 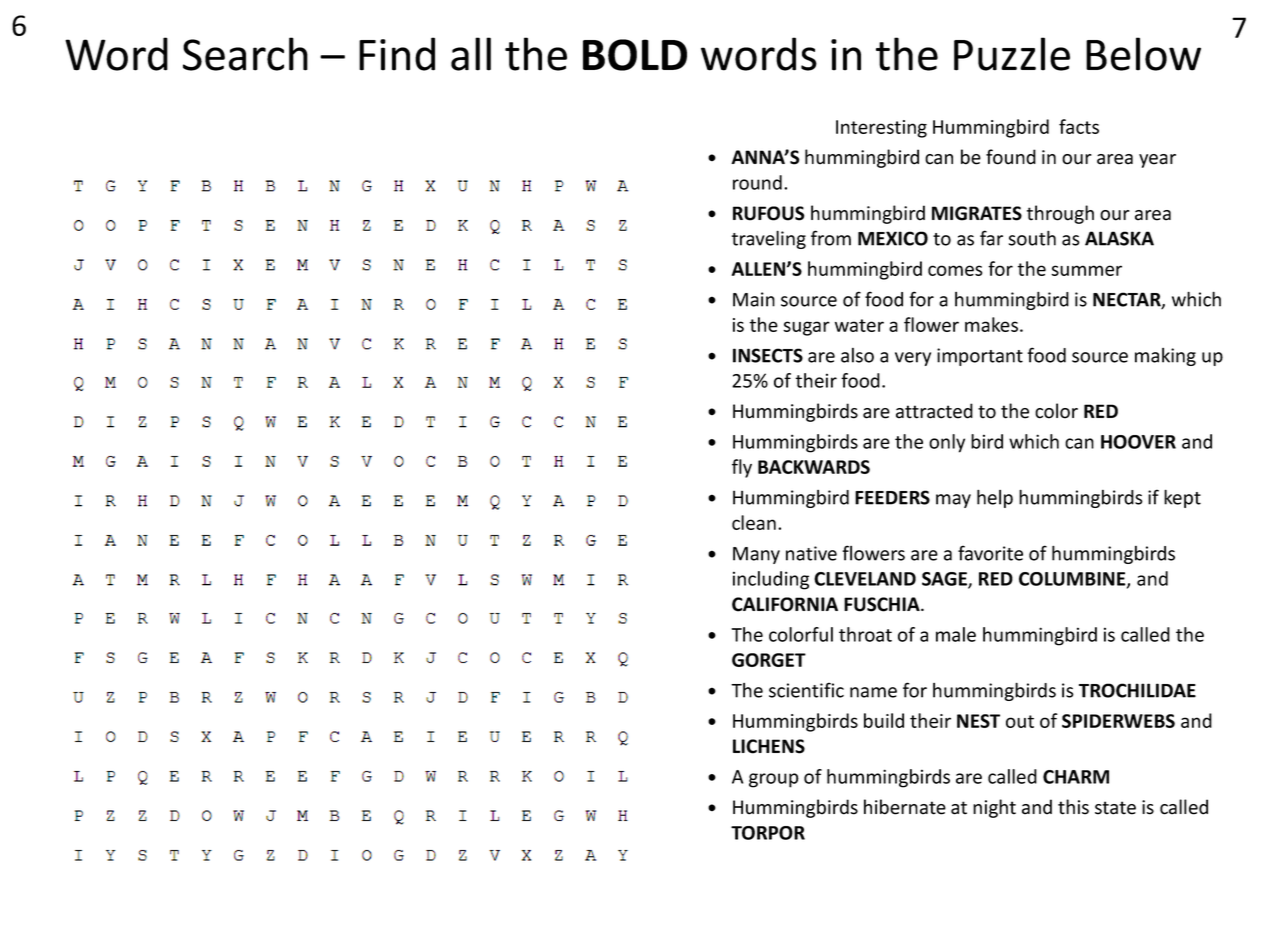 I want to click on makes, so click(x=991, y=324).
